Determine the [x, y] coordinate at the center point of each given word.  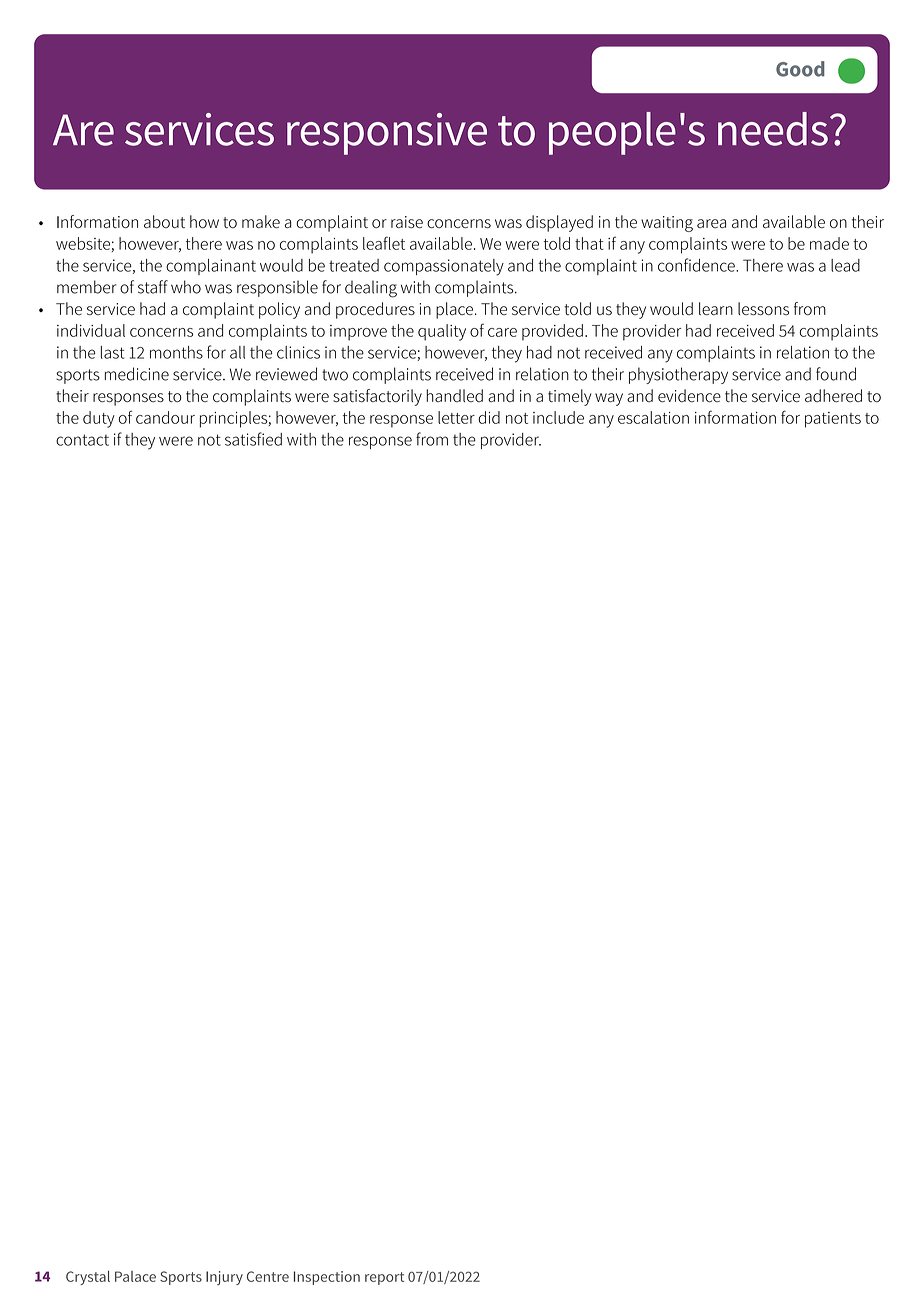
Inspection [327, 1278]
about [164, 221]
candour [165, 417]
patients [833, 420]
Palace [135, 1276]
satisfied [253, 439]
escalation [653, 417]
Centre [268, 1276]
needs [773, 129]
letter [456, 417]
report [384, 1278]
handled [454, 395]
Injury [224, 1278]
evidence [689, 395]
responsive [387, 134]
